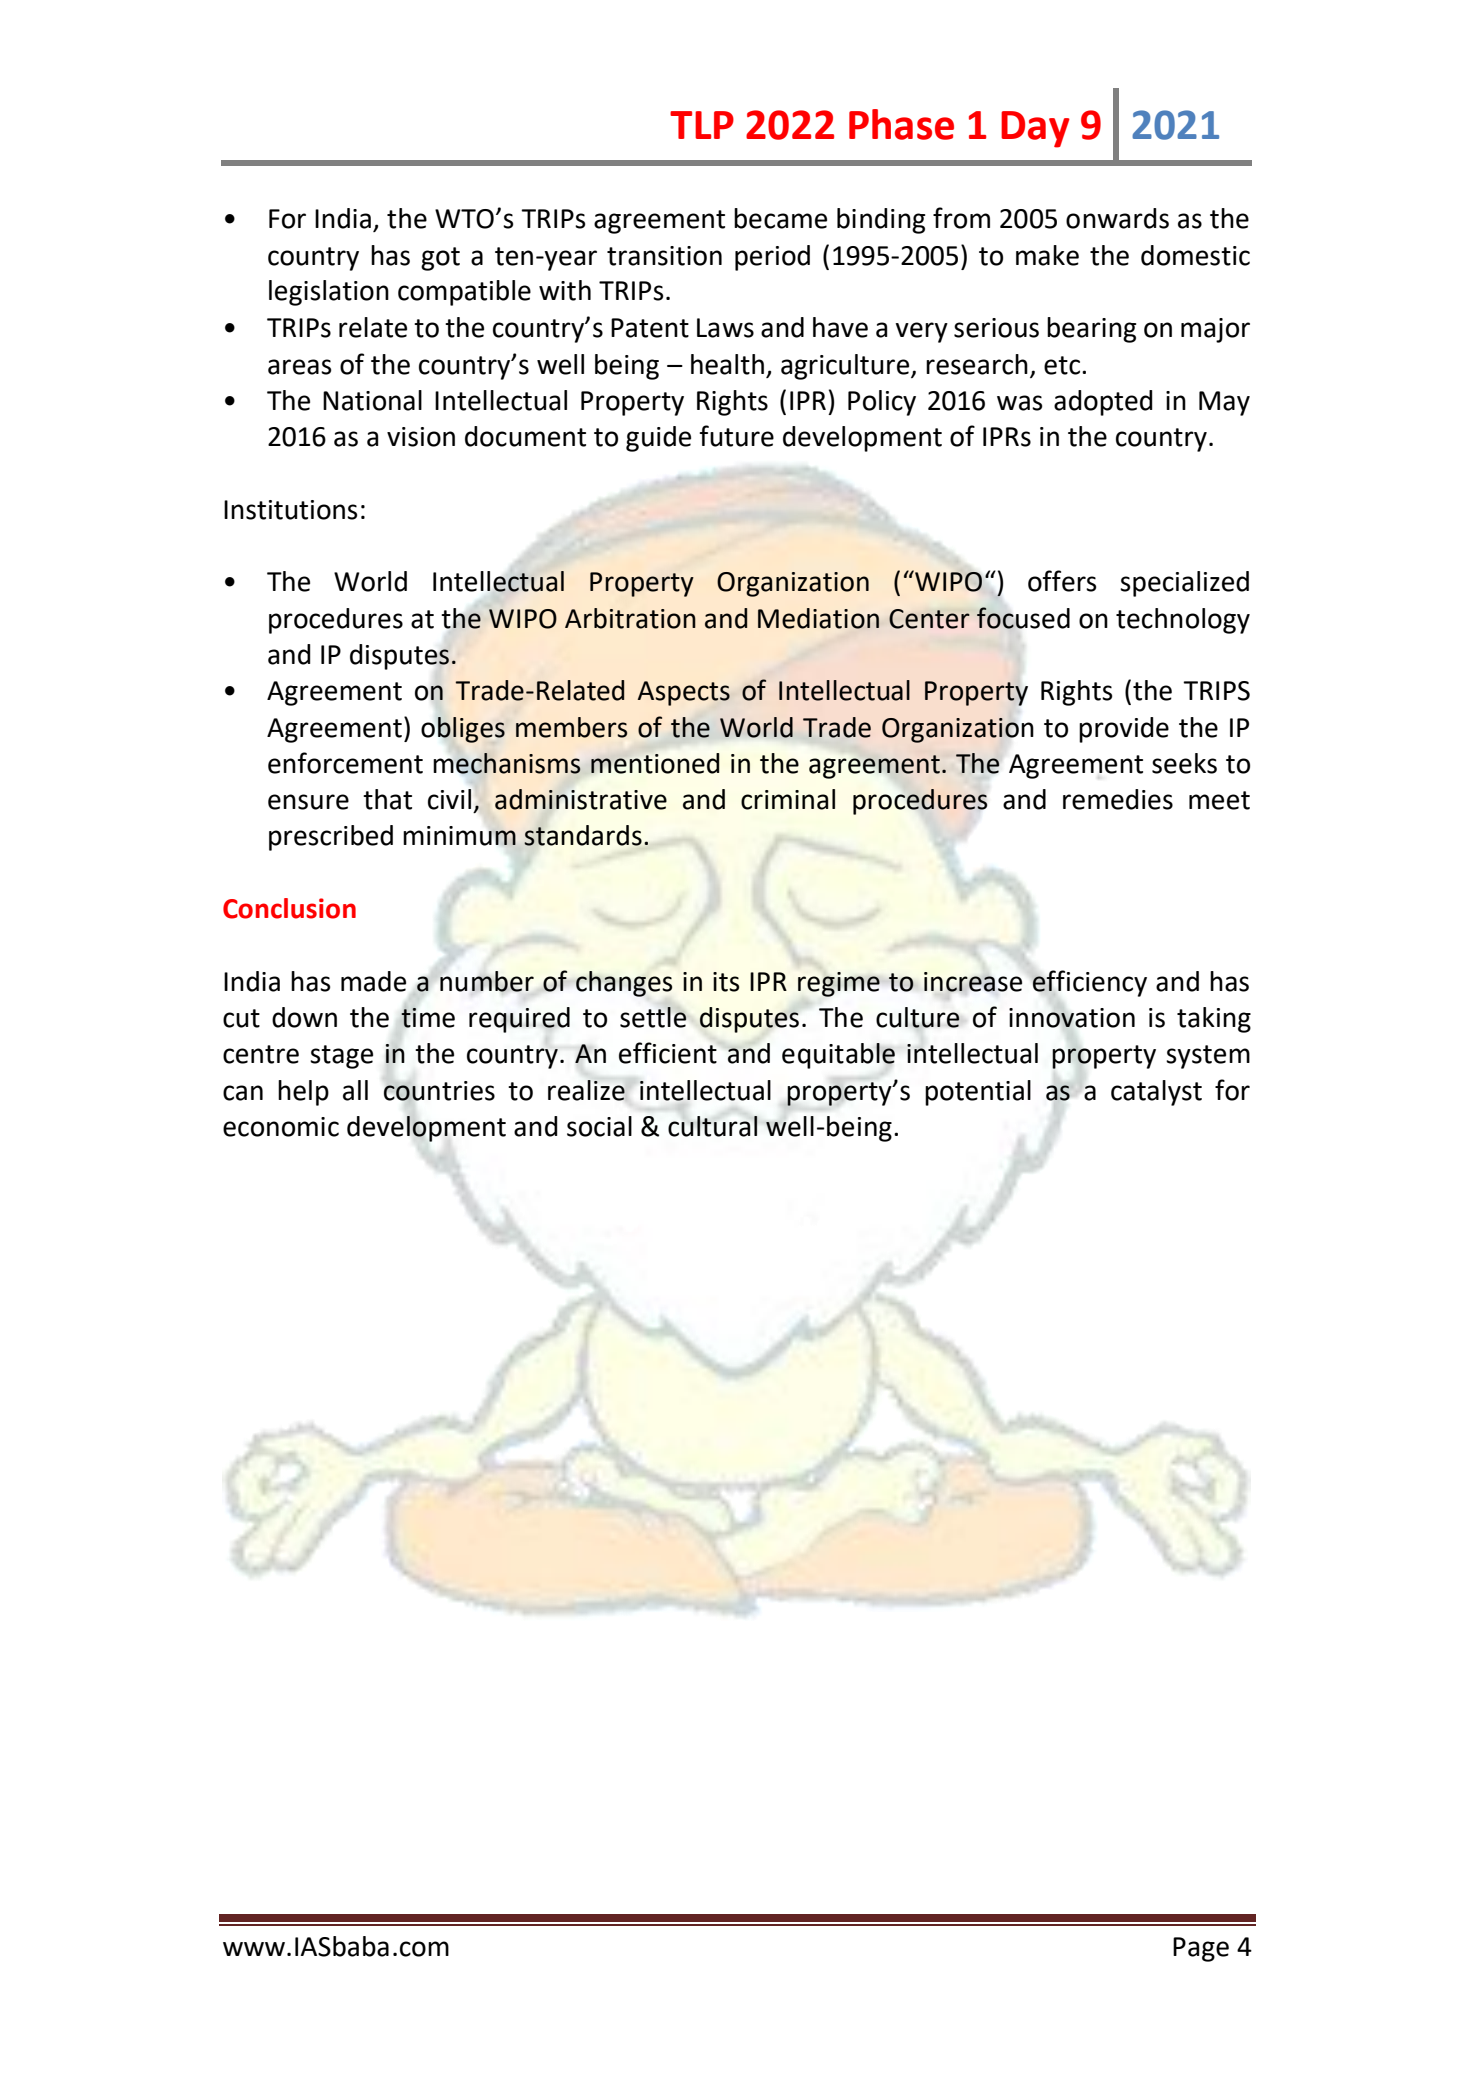 The width and height of the image is (1474, 2086). Describe the element at coordinates (281, 1127) in the image. I see `economic` at that location.
